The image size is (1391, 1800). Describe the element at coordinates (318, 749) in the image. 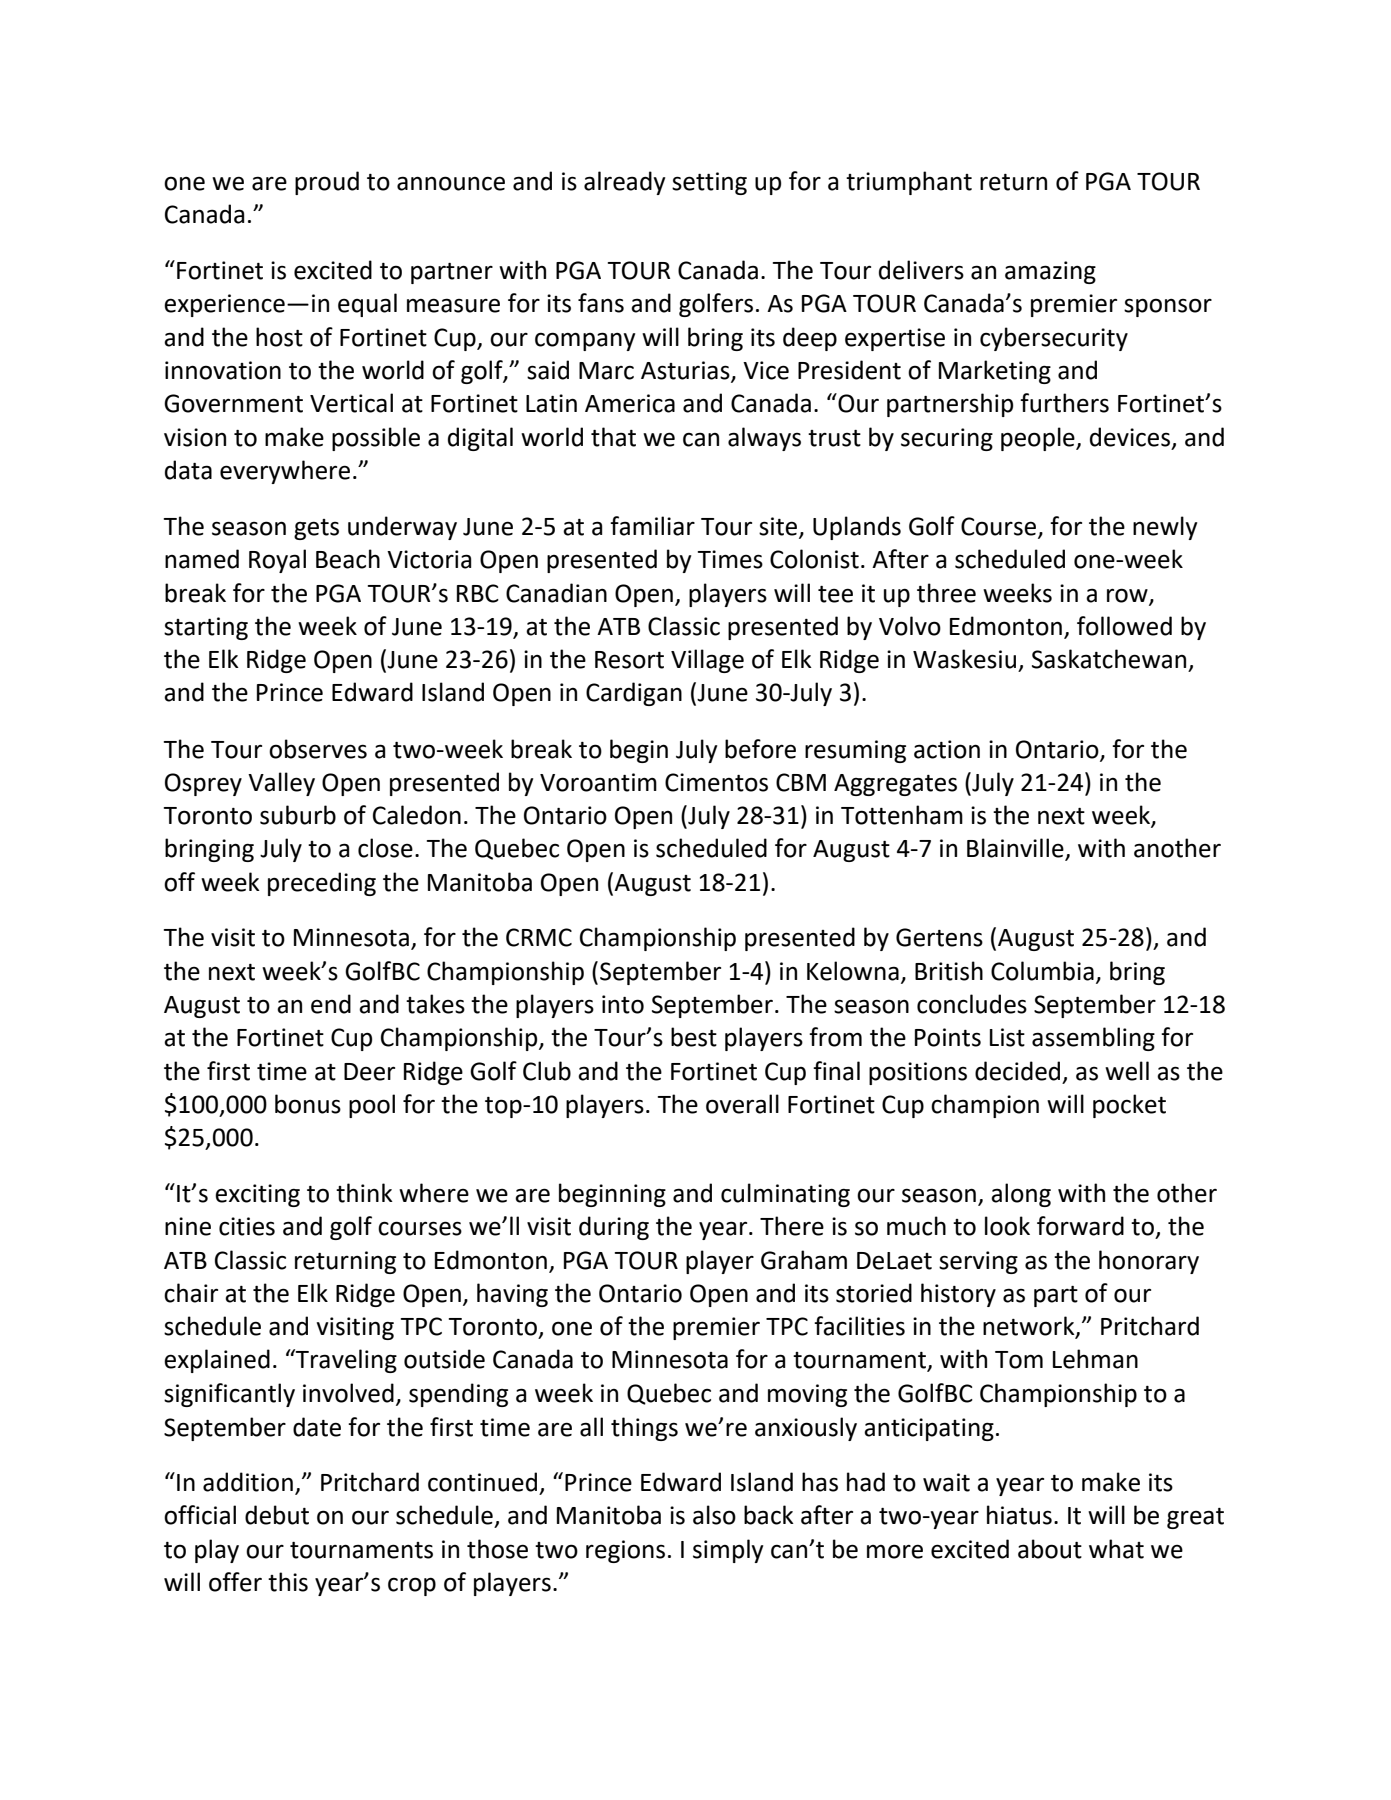

I see `observes` at that location.
